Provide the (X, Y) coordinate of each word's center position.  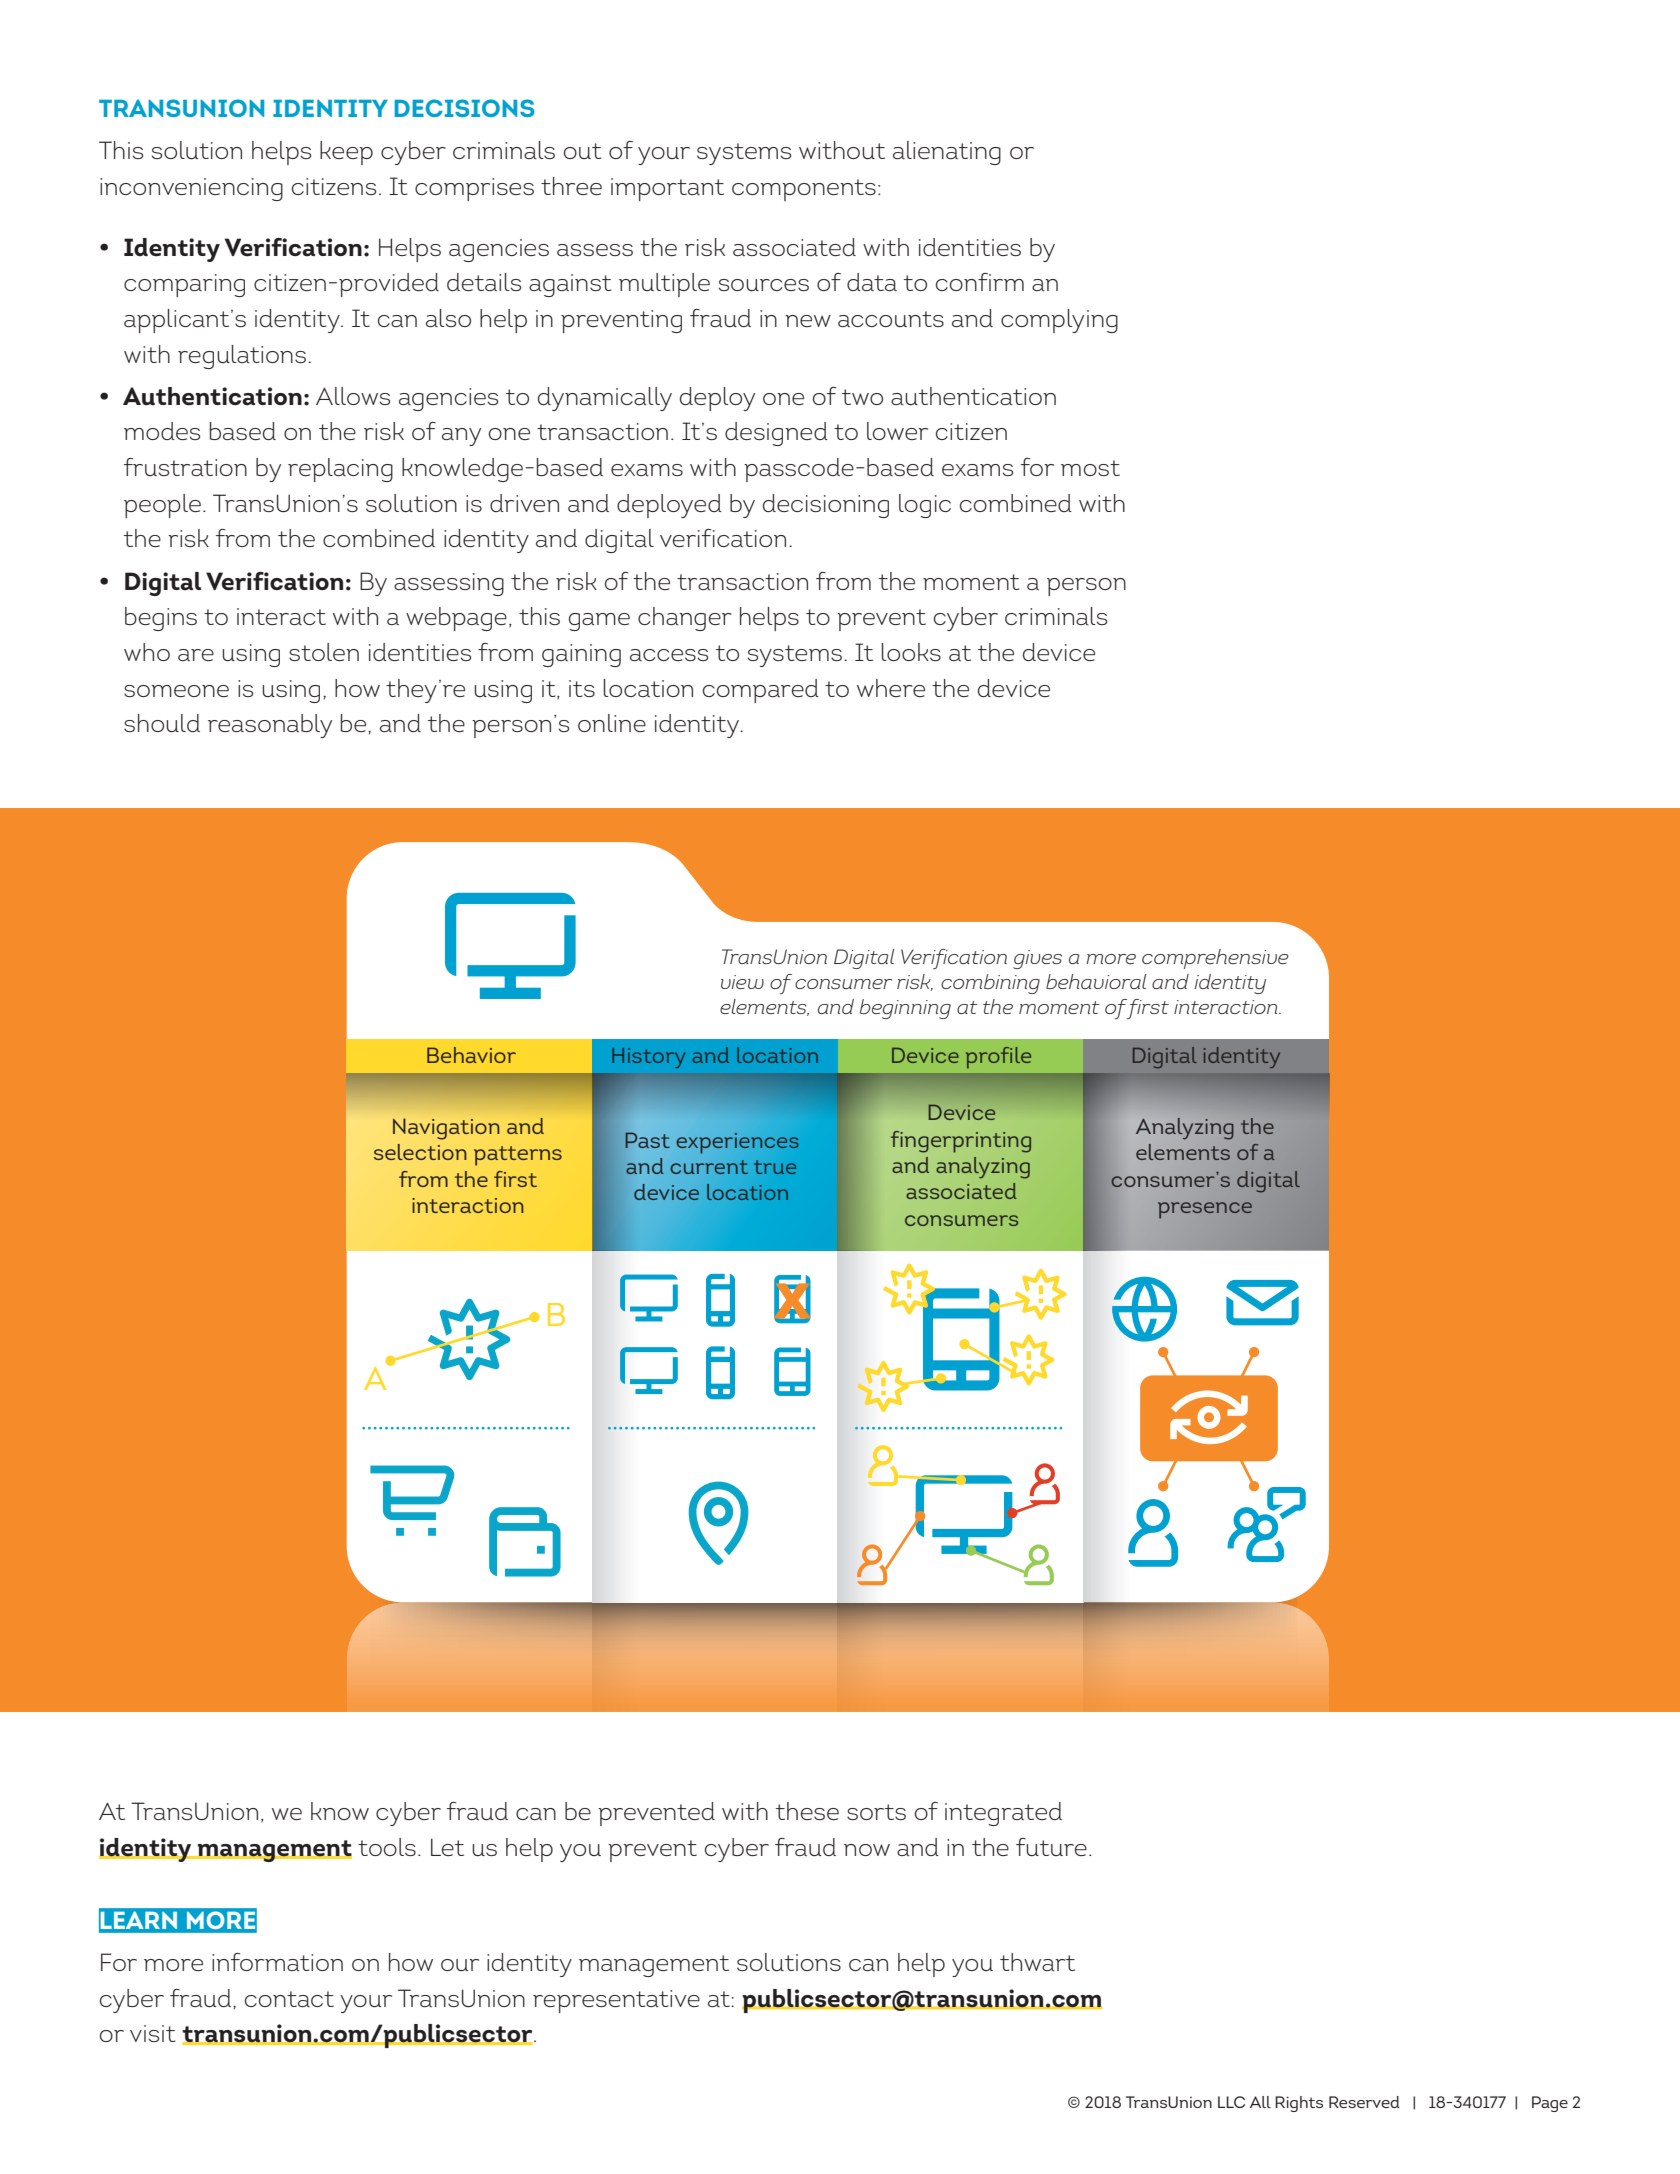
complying (1059, 321)
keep (346, 153)
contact (289, 1999)
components (804, 190)
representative (616, 2001)
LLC (1231, 2102)
